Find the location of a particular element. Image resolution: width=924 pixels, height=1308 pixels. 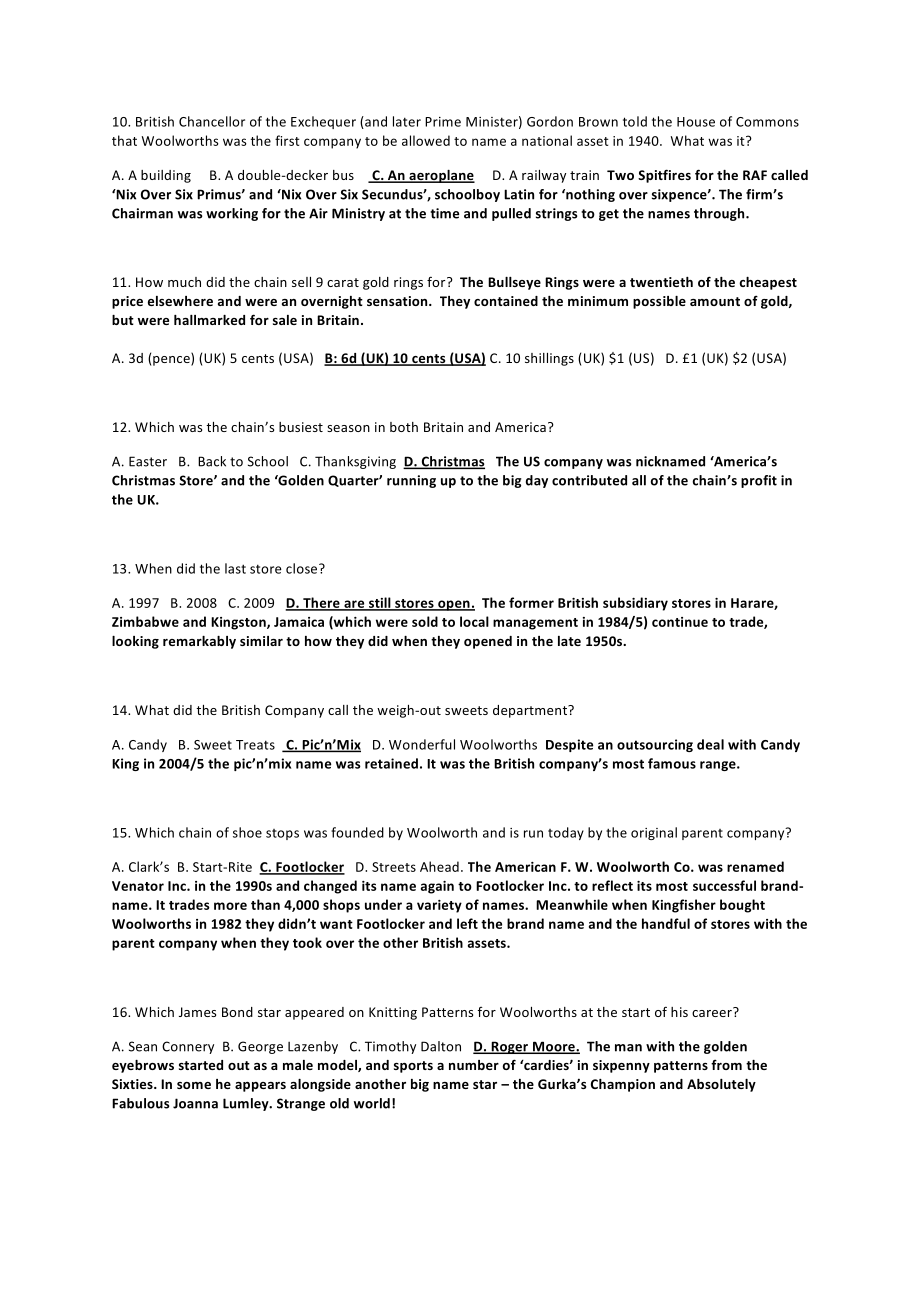

allowed is located at coordinates (426, 140).
